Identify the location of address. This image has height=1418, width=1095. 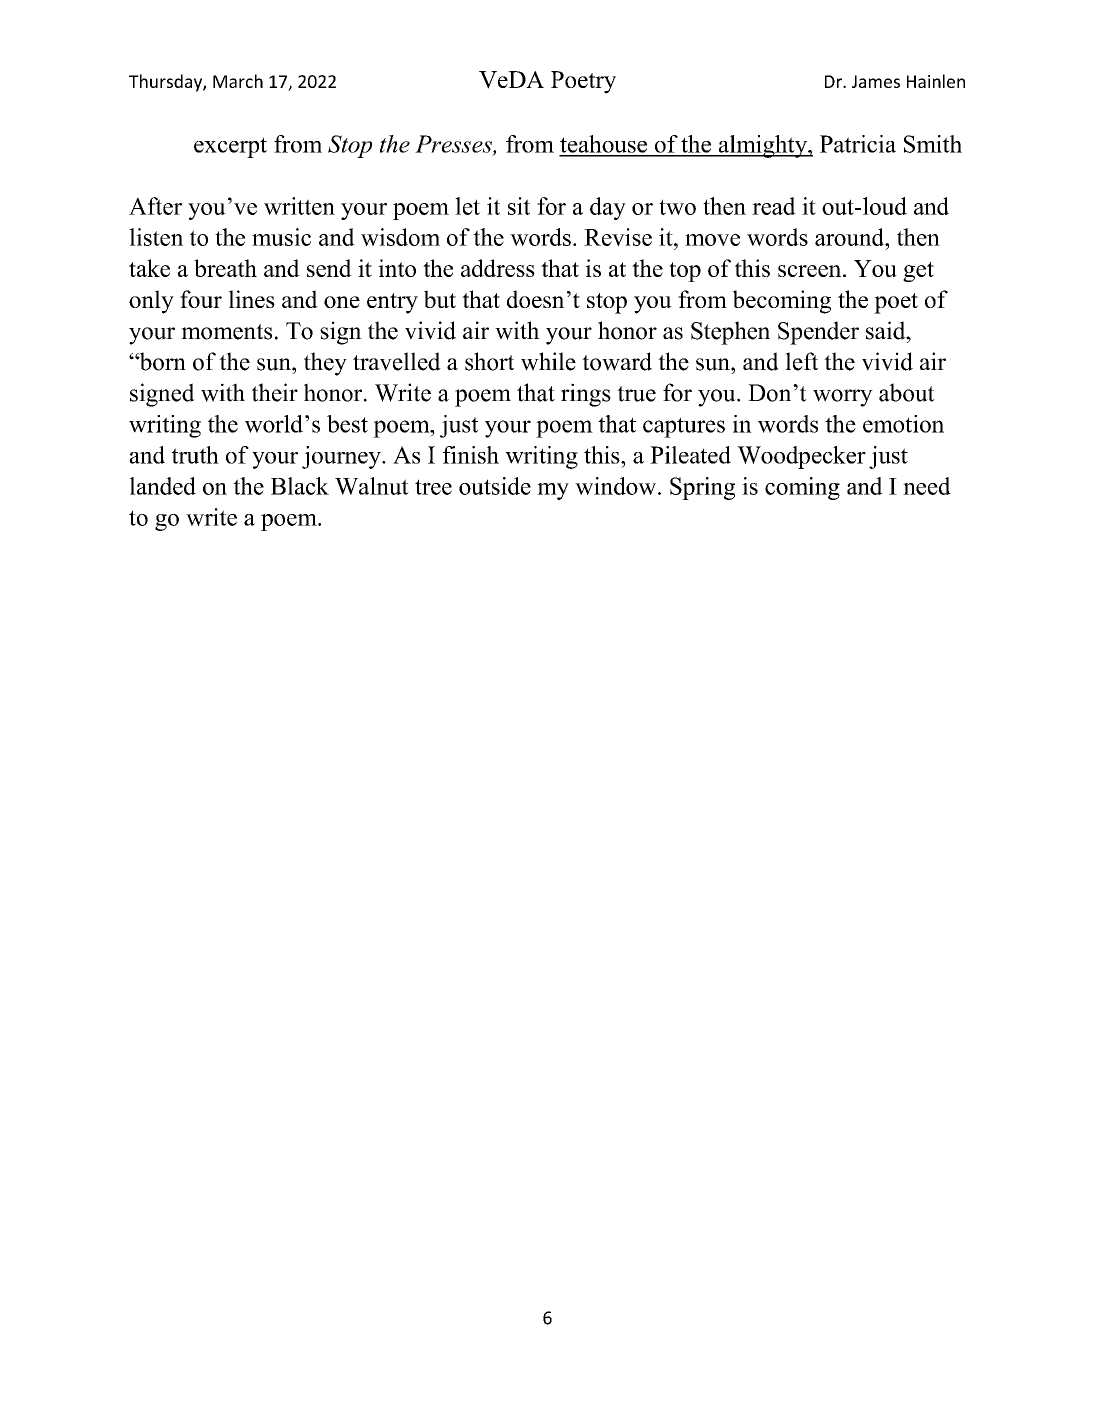
(498, 268).
